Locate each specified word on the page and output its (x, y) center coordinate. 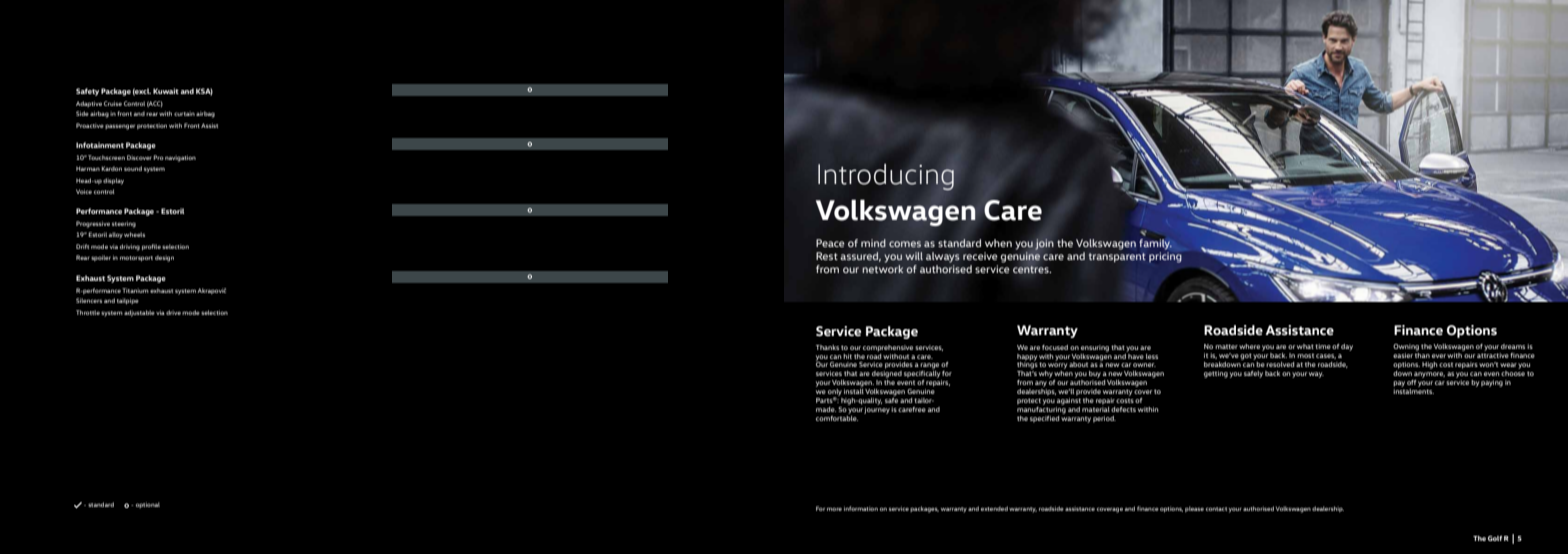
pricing (1165, 257)
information (861, 508)
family (1155, 244)
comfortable (837, 417)
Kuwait (166, 91)
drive (173, 312)
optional (148, 505)
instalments (1413, 390)
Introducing (886, 177)
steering (124, 224)
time (1323, 346)
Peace (830, 243)
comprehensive (888, 348)
